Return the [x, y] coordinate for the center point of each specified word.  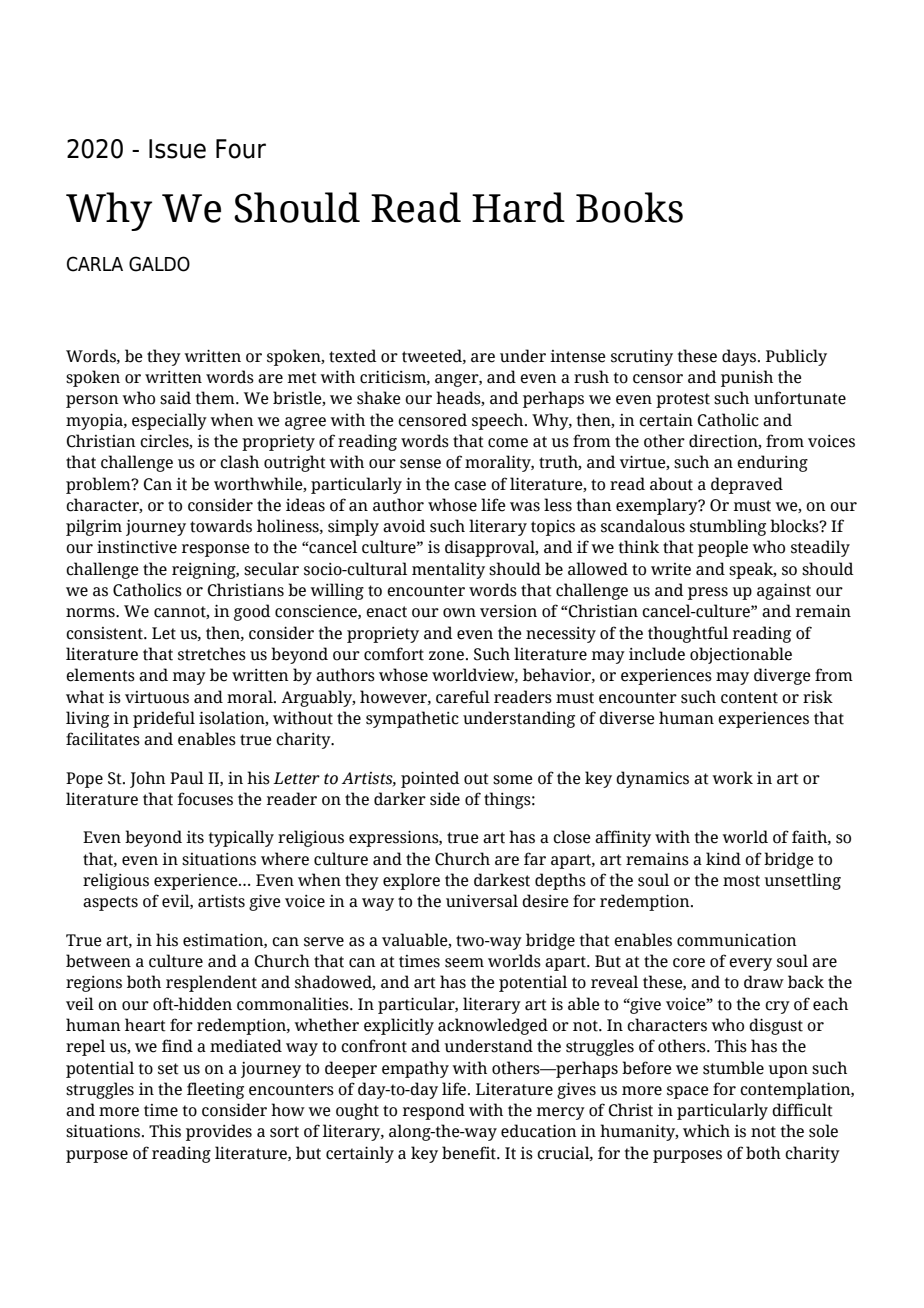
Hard [518, 207]
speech [499, 421]
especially [169, 421]
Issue [177, 149]
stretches [212, 654]
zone [446, 656]
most [741, 881]
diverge [782, 676]
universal [482, 901]
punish [747, 378]
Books [629, 207]
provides [219, 1132]
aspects [110, 903]
